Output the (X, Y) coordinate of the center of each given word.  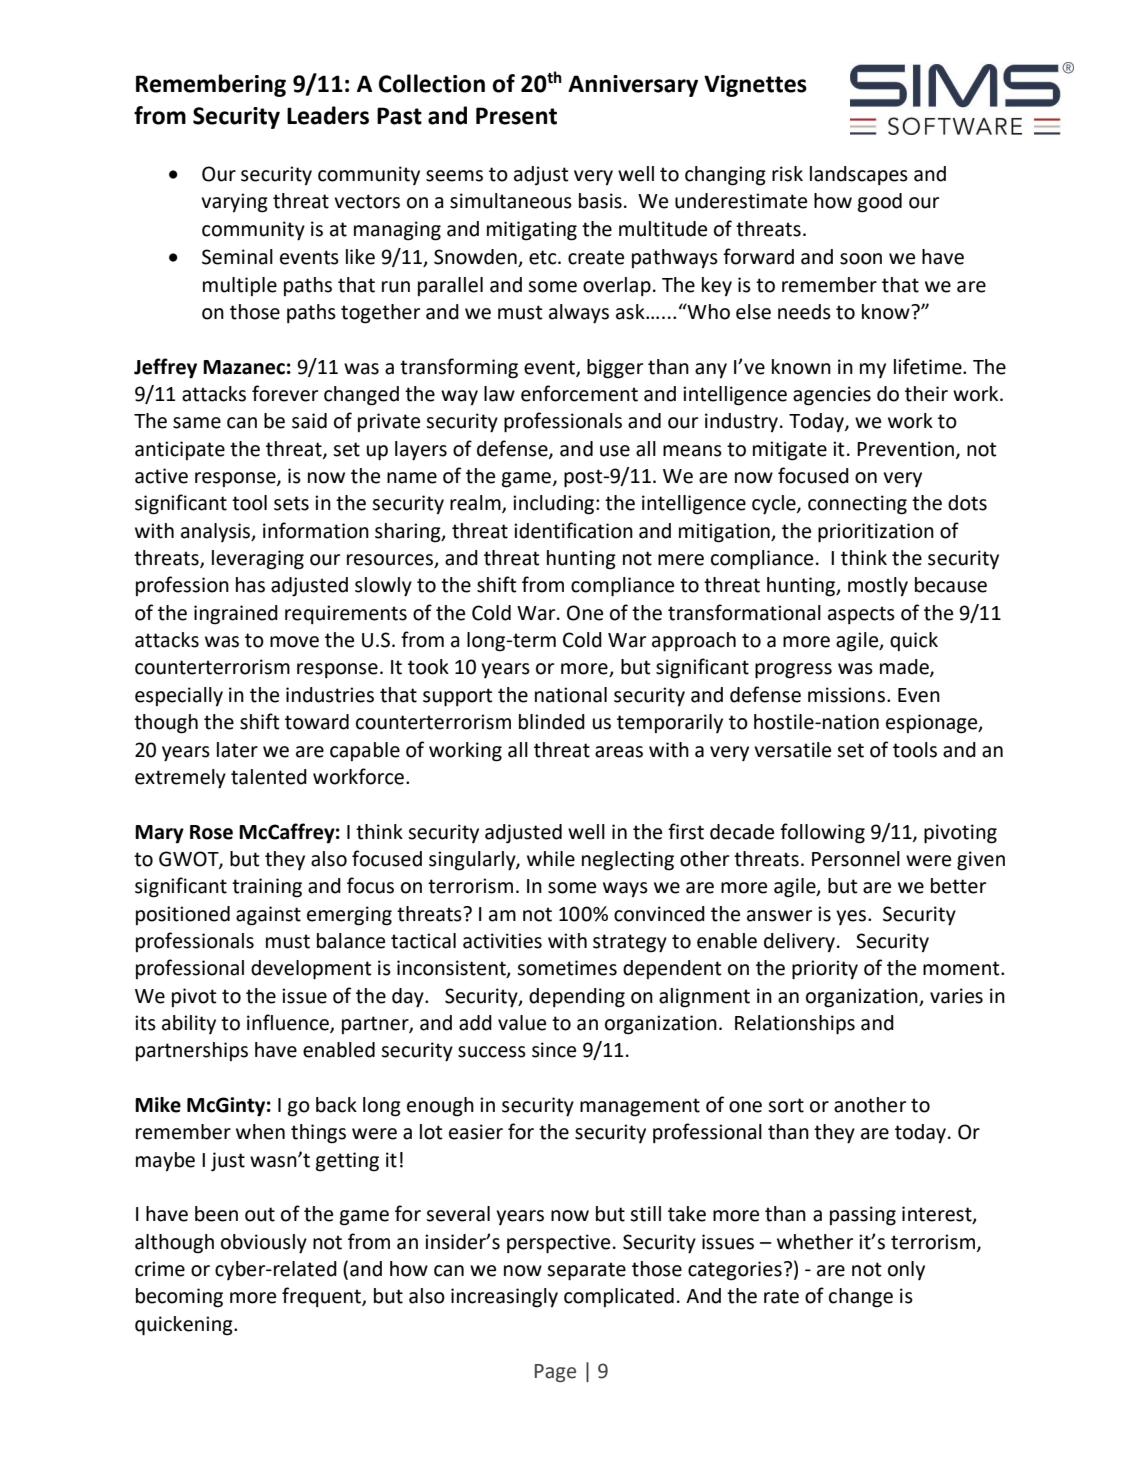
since (554, 1050)
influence (289, 1023)
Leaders (328, 115)
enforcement (579, 393)
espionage (933, 724)
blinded (552, 722)
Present (516, 116)
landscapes (859, 175)
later (237, 750)
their (926, 394)
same (197, 423)
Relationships (795, 1025)
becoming (179, 1298)
